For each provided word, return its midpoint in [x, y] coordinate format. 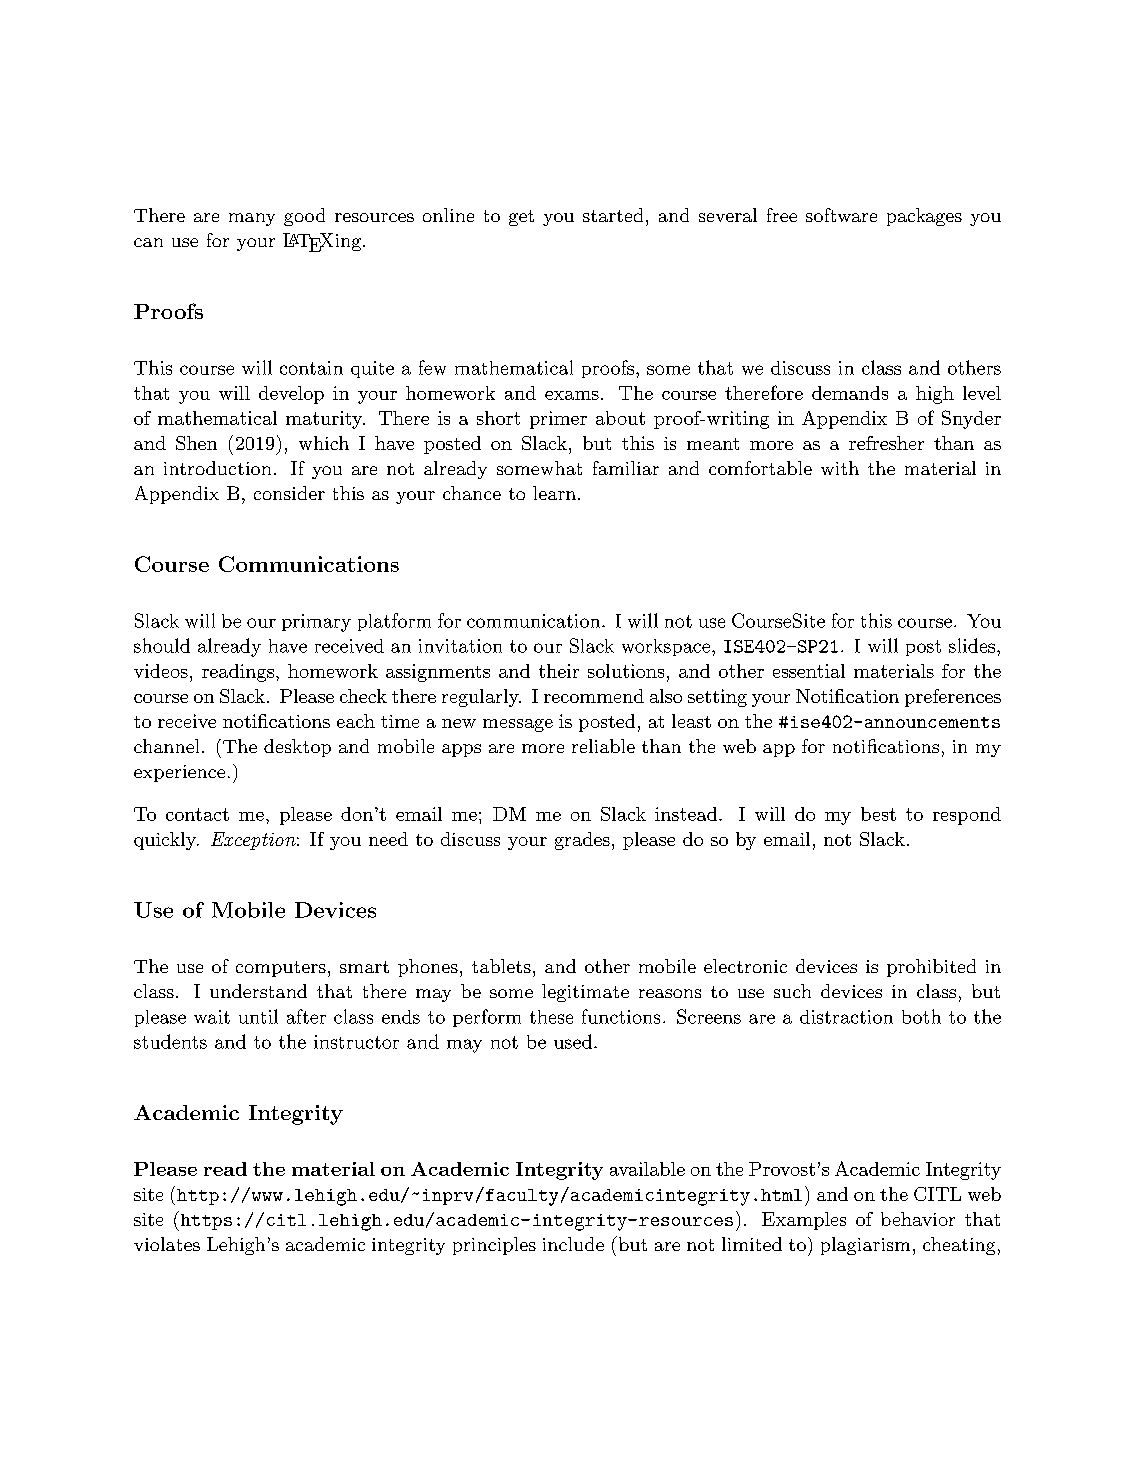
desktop [297, 748]
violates [167, 1244]
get [521, 218]
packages [924, 217]
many [252, 219]
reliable [603, 746]
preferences [953, 698]
